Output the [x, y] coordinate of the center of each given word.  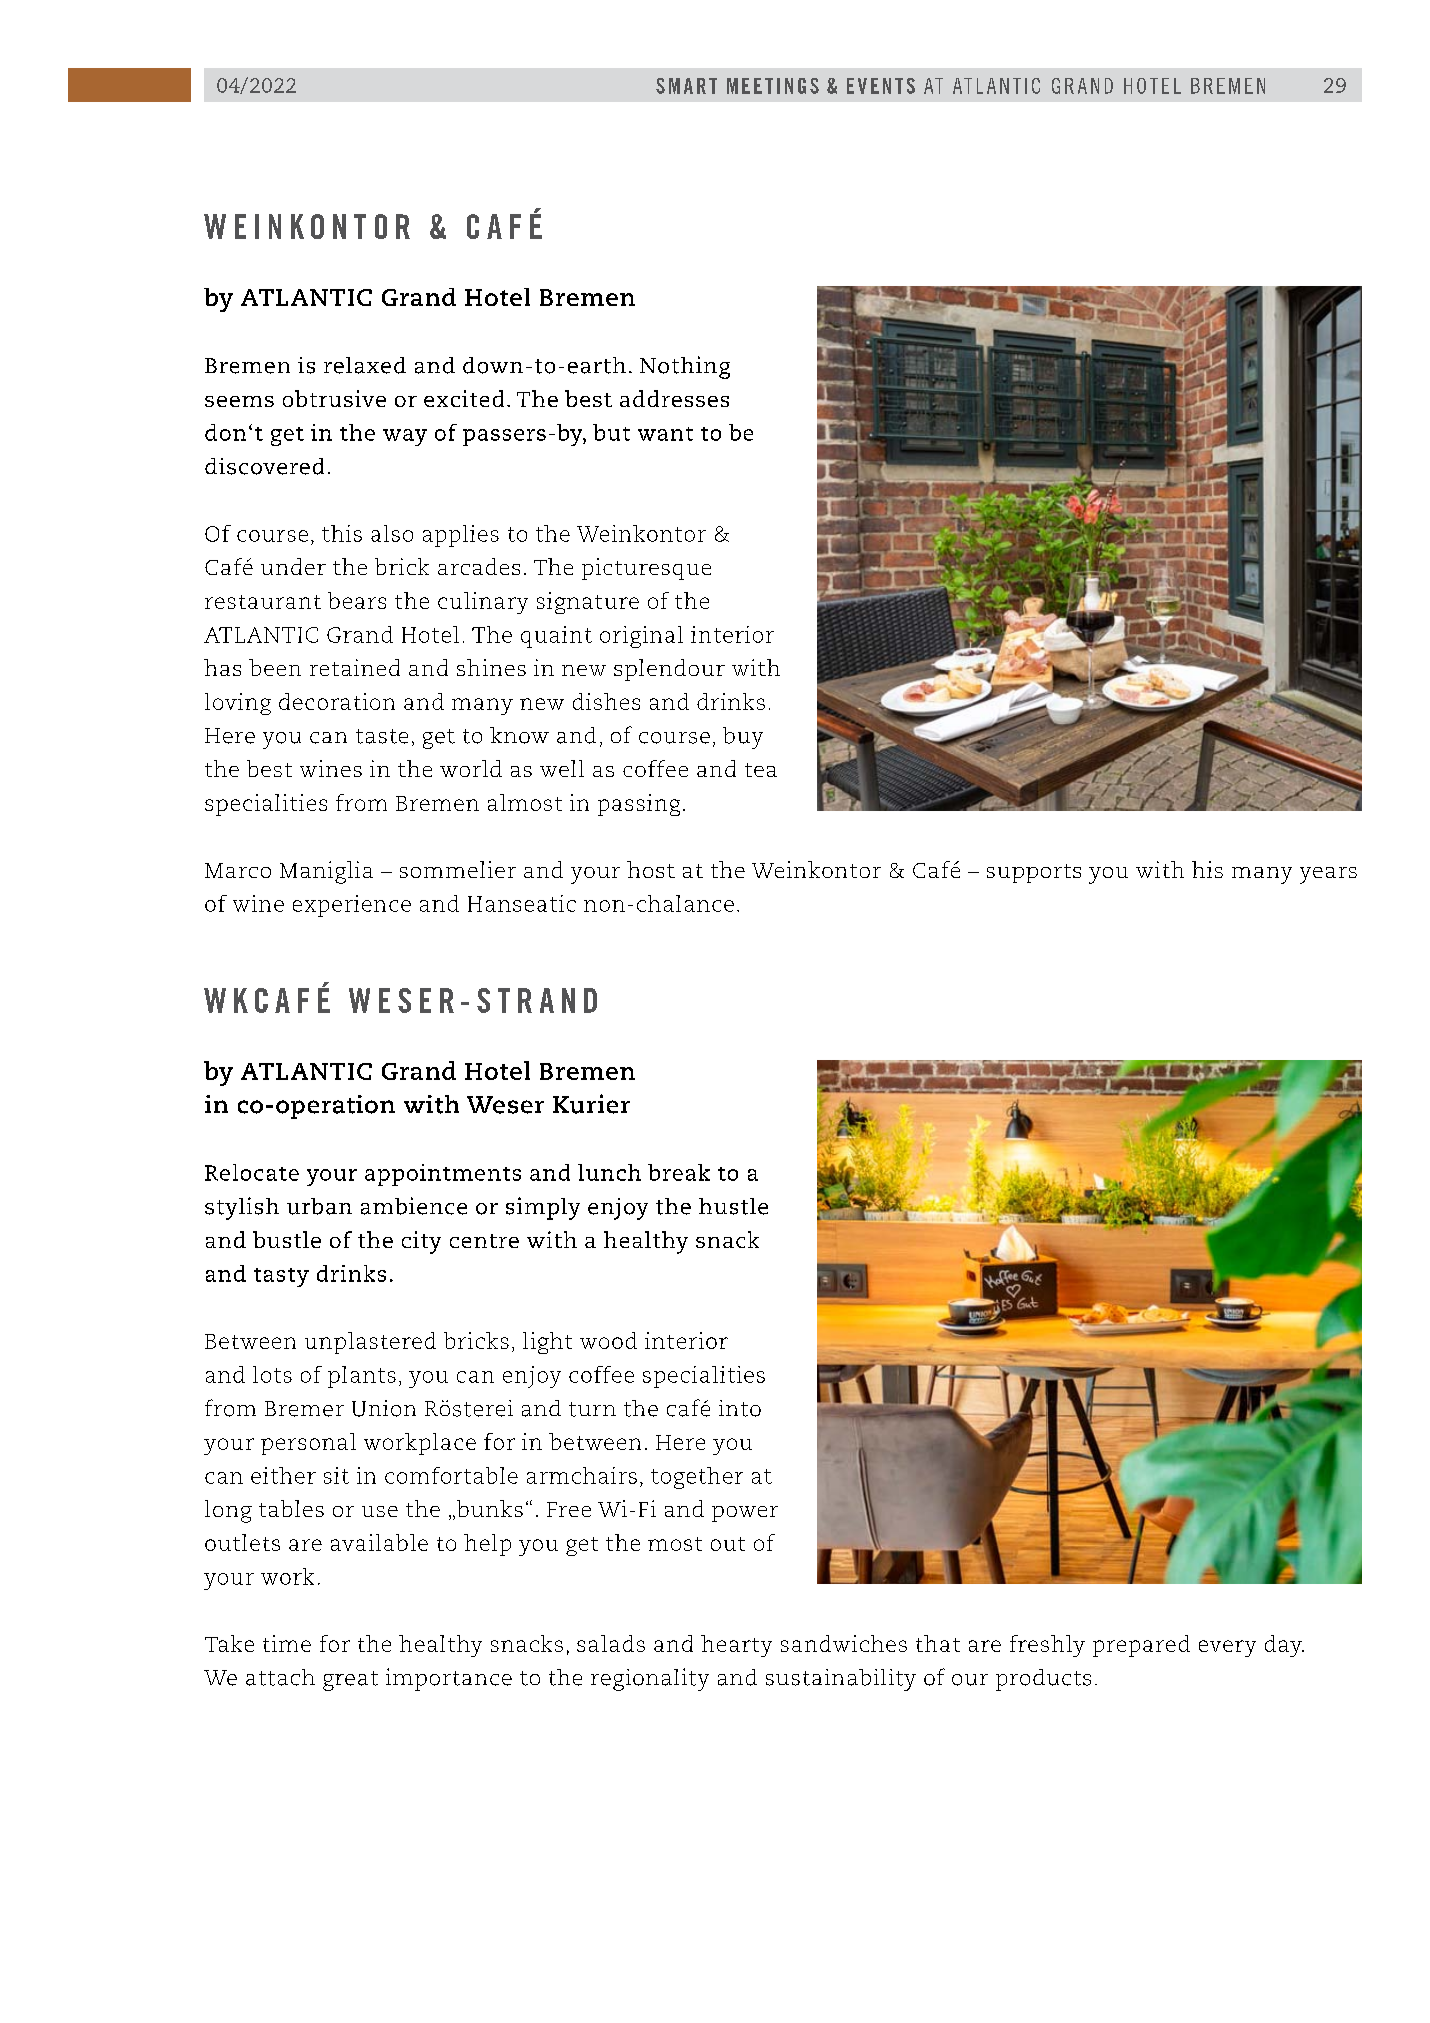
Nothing [685, 367]
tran [536, 1000]
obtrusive [334, 398]
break [679, 1172]
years [1328, 875]
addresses [674, 398]
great [350, 1681]
